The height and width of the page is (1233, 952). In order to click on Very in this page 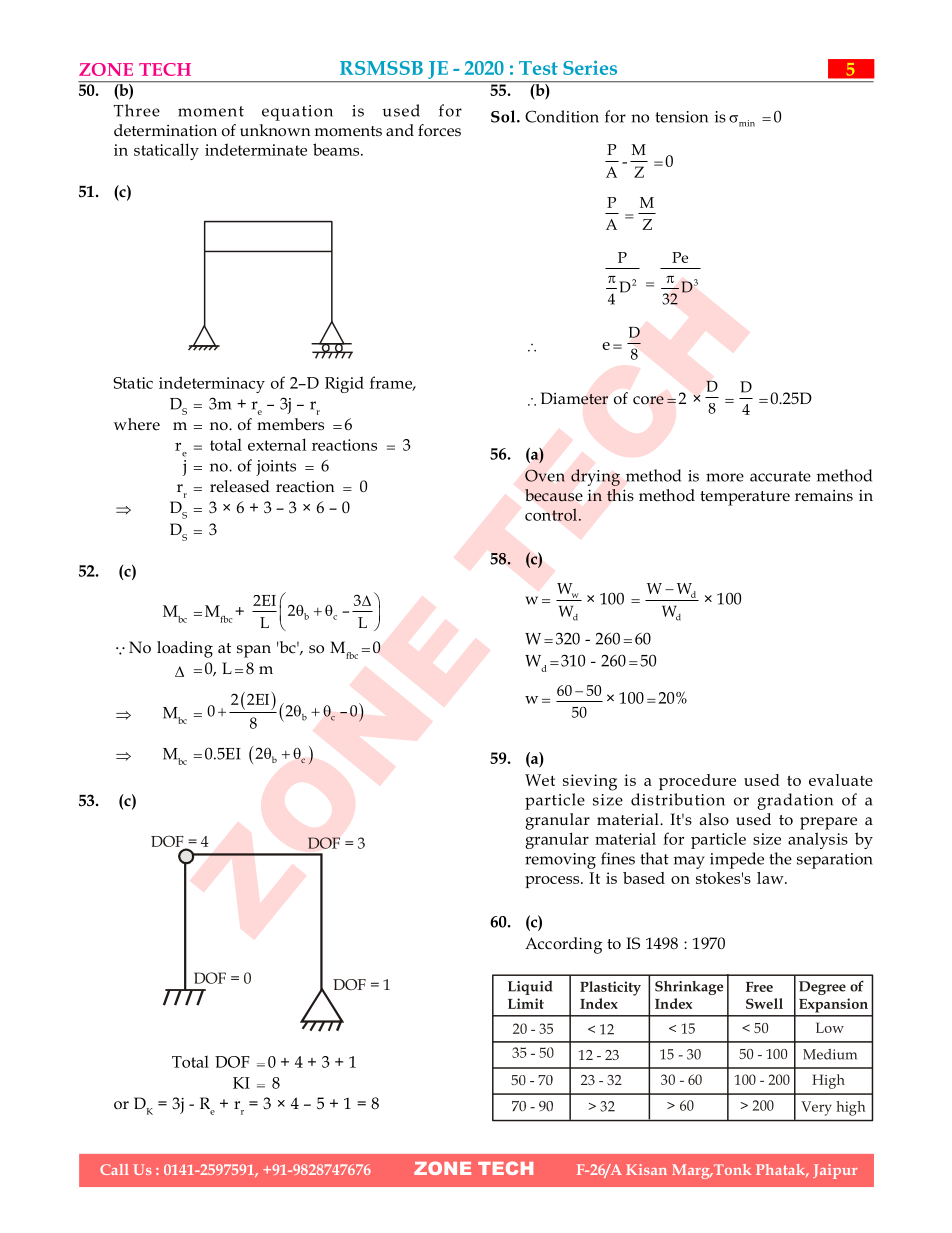, I will do `click(816, 1108)`.
